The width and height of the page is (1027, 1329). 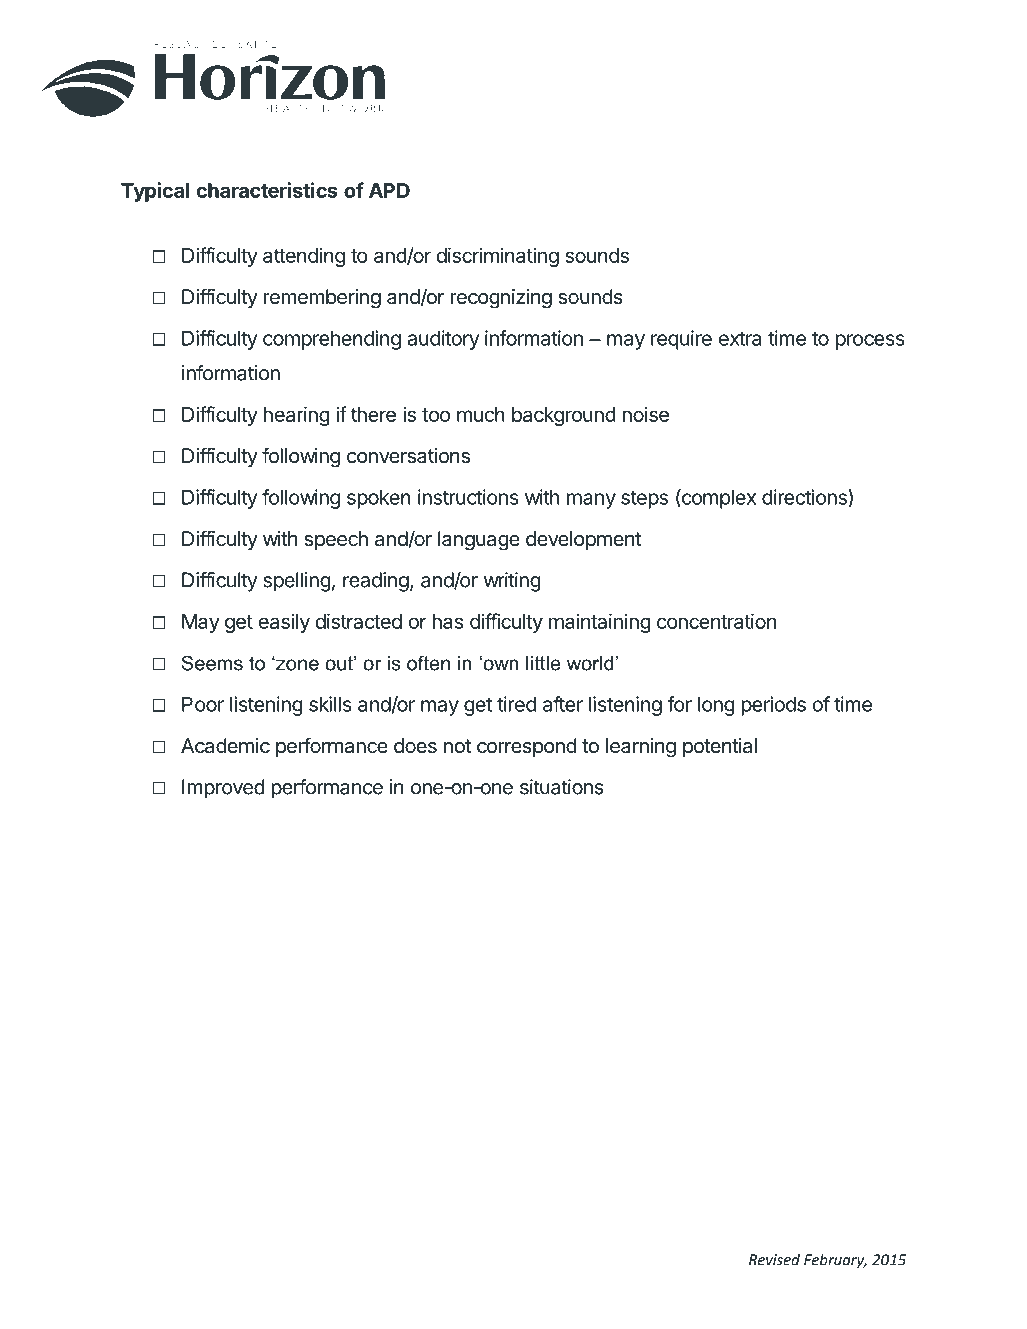 What do you see at coordinates (468, 497) in the page?
I see `instructions` at bounding box center [468, 497].
